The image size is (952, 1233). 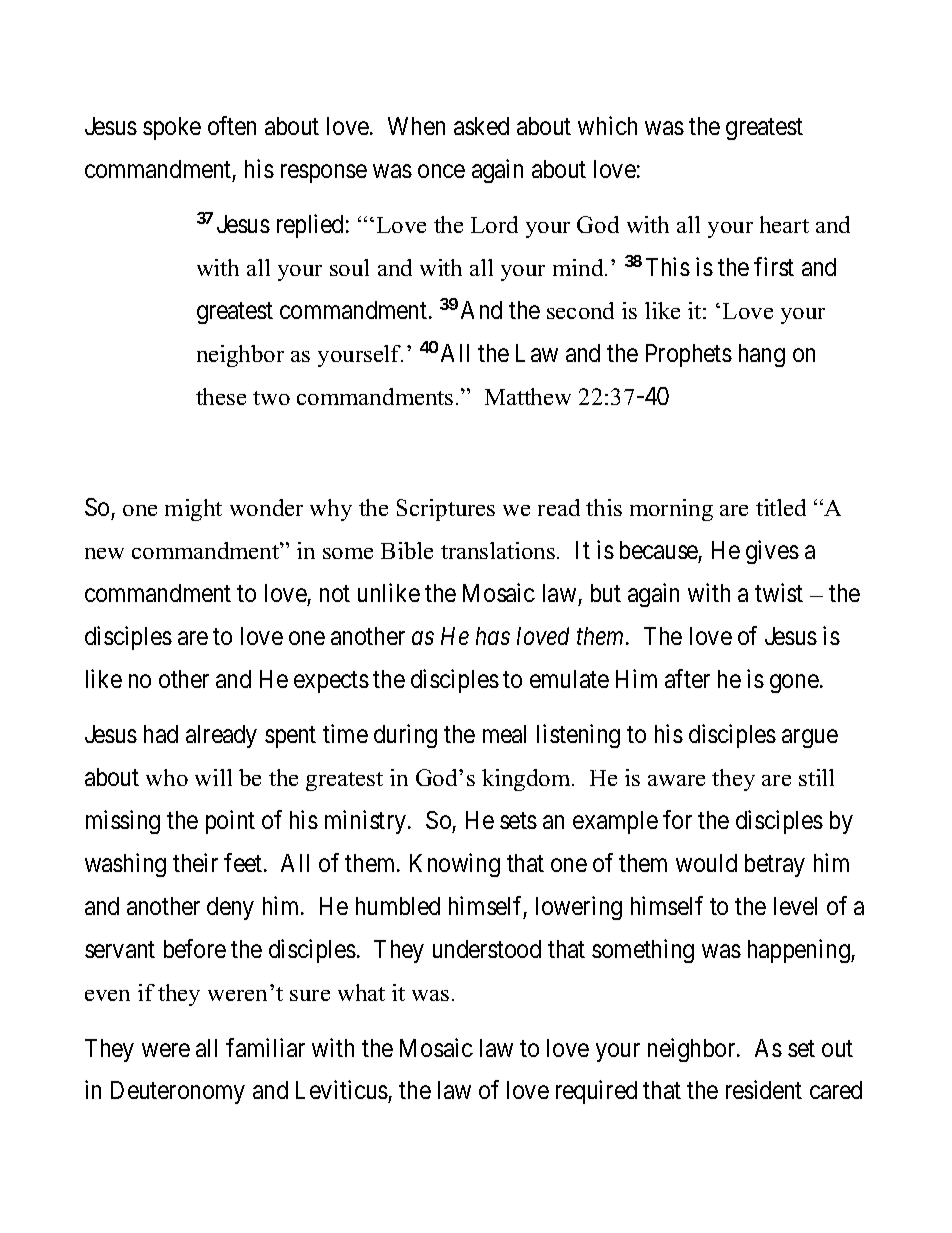 What do you see at coordinates (596, 1092) in the image?
I see `required` at bounding box center [596, 1092].
